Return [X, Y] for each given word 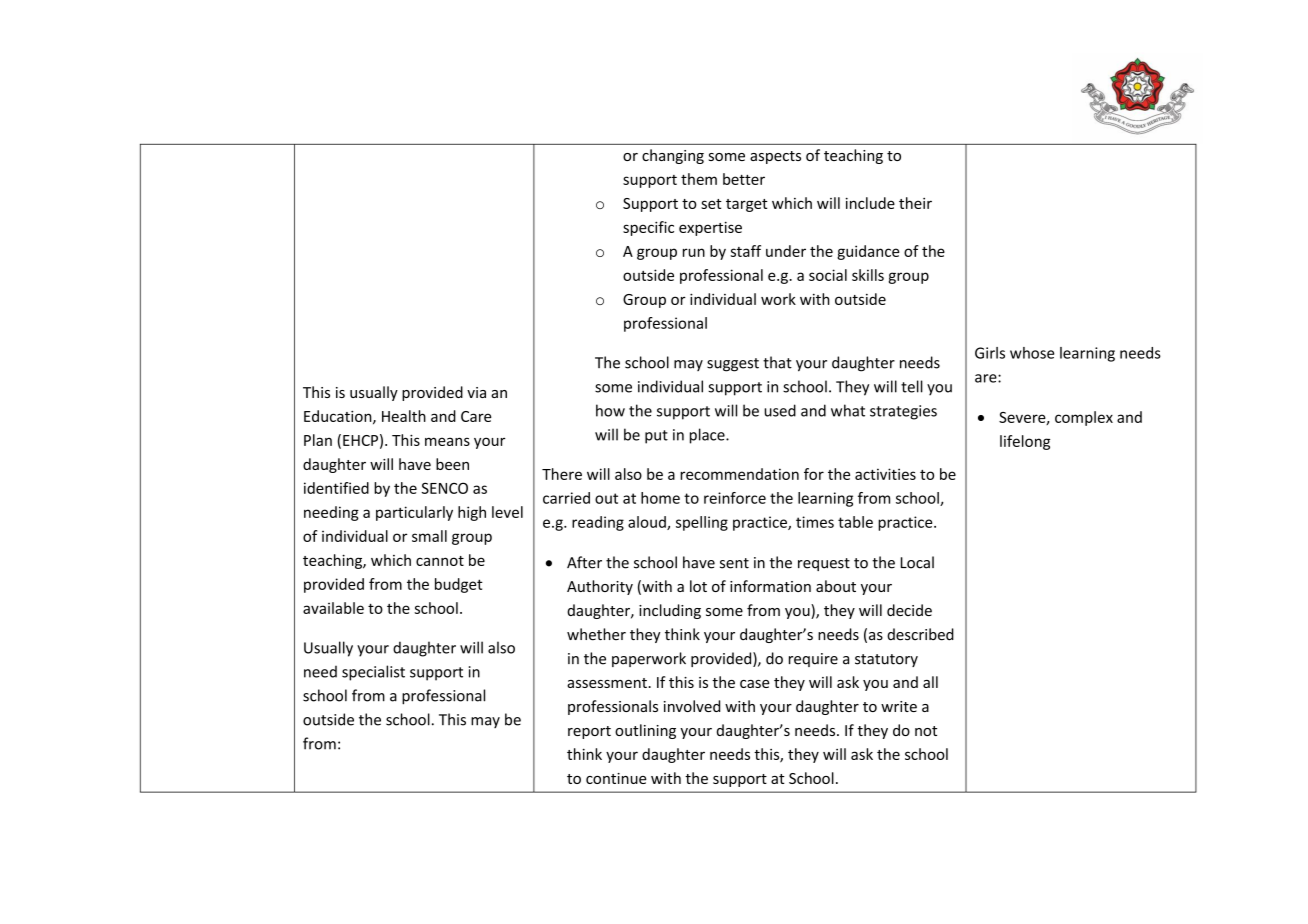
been [452, 464]
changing [673, 156]
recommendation [739, 474]
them [699, 179]
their [915, 203]
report [589, 732]
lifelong [1025, 442]
